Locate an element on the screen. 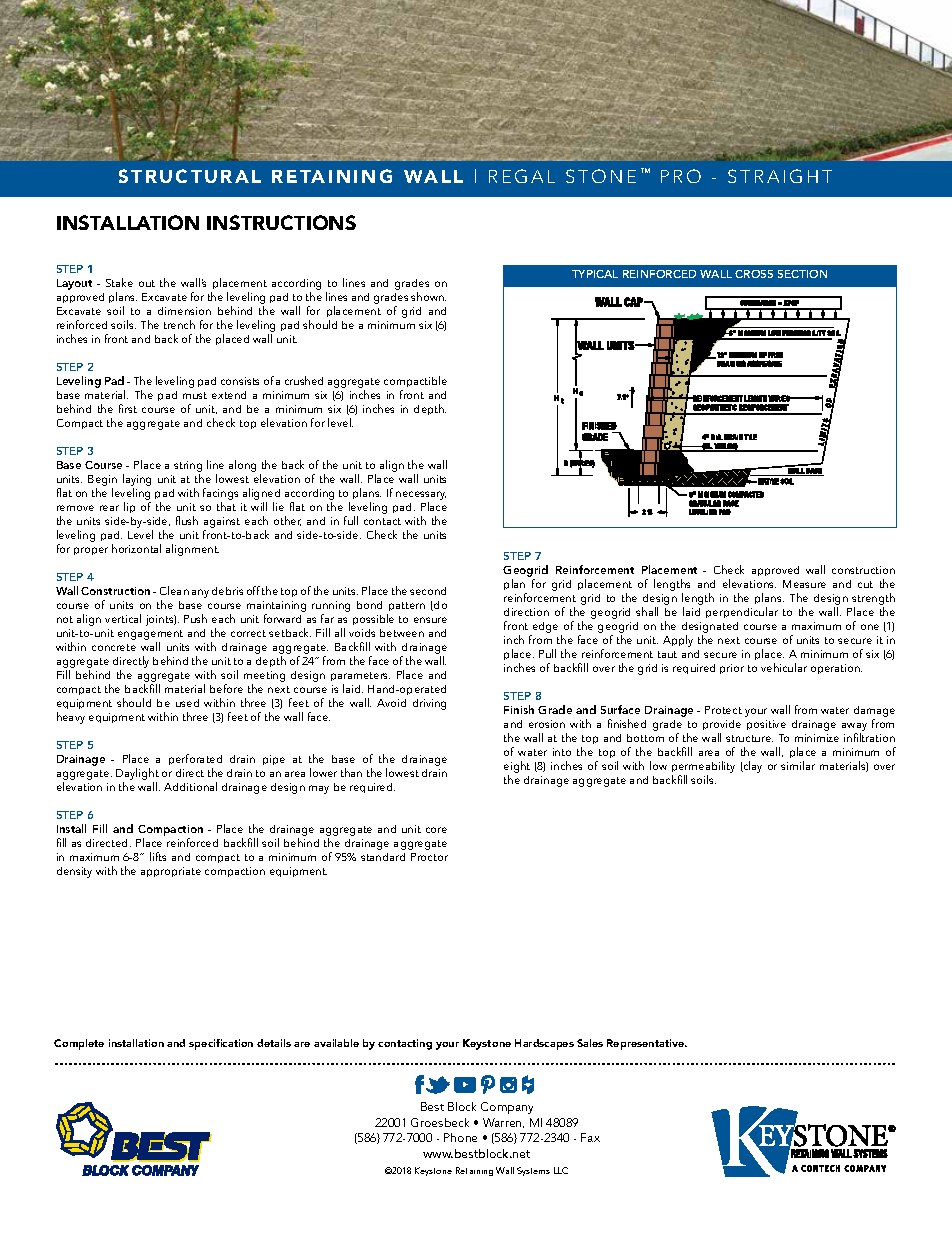  CROSS is located at coordinates (754, 274).
